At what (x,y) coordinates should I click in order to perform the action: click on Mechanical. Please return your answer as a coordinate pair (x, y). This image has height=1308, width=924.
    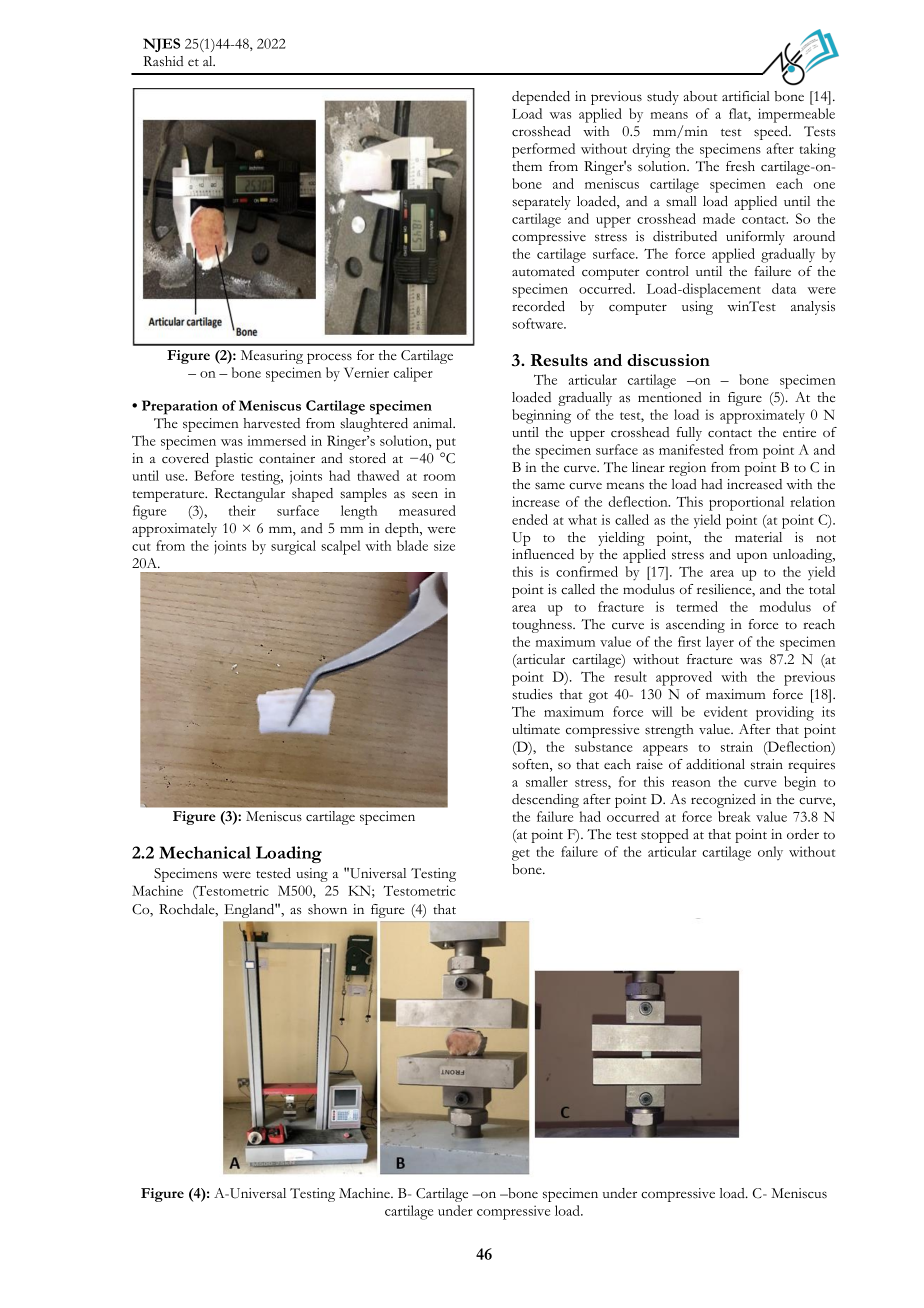
    Looking at the image, I should click on (205, 852).
